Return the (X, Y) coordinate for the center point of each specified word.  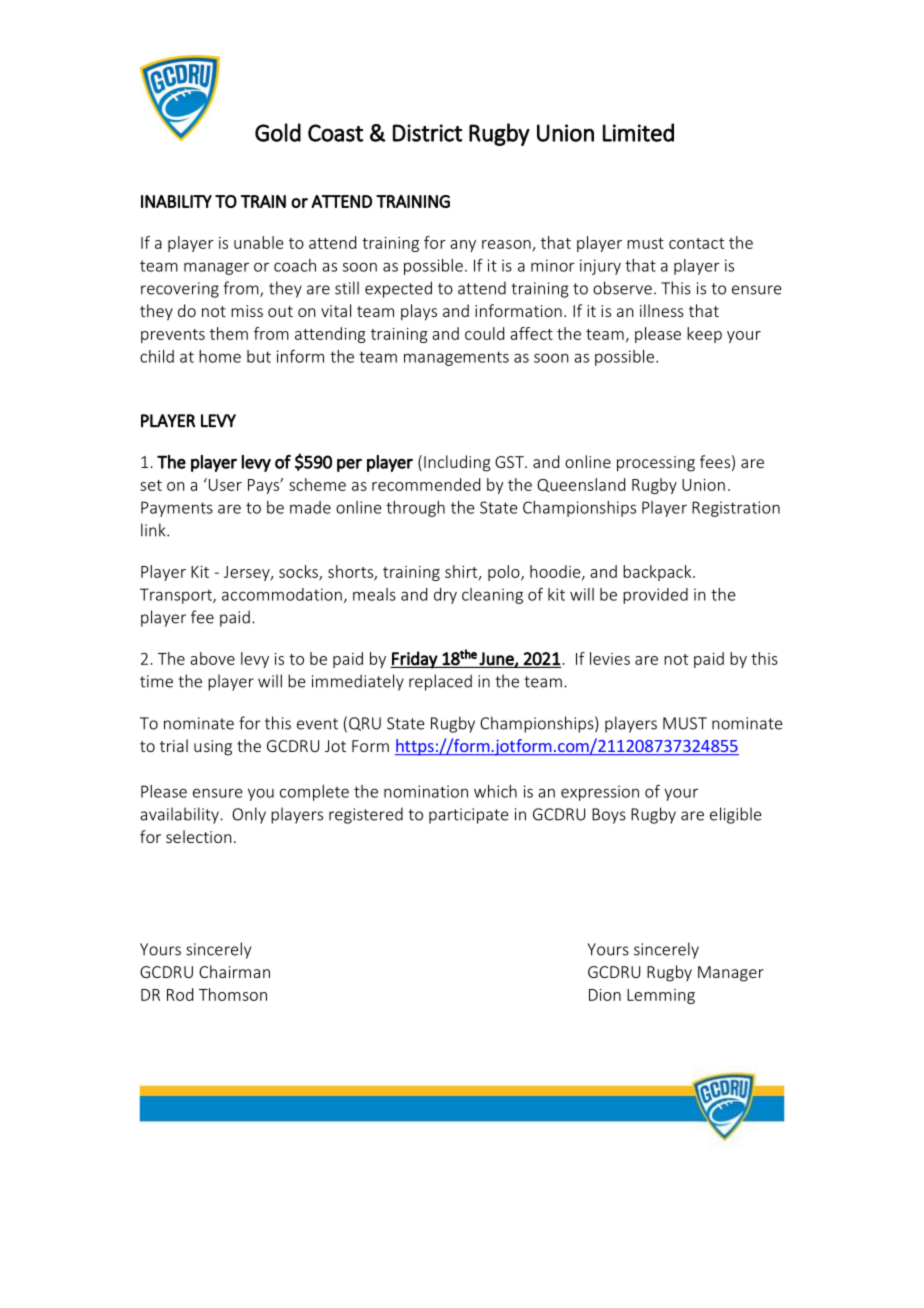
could (484, 333)
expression (600, 793)
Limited (638, 132)
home (220, 356)
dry (445, 596)
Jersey (248, 573)
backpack (658, 573)
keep (704, 335)
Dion (605, 995)
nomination (426, 791)
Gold (278, 132)
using (213, 748)
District (427, 133)
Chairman (234, 971)
